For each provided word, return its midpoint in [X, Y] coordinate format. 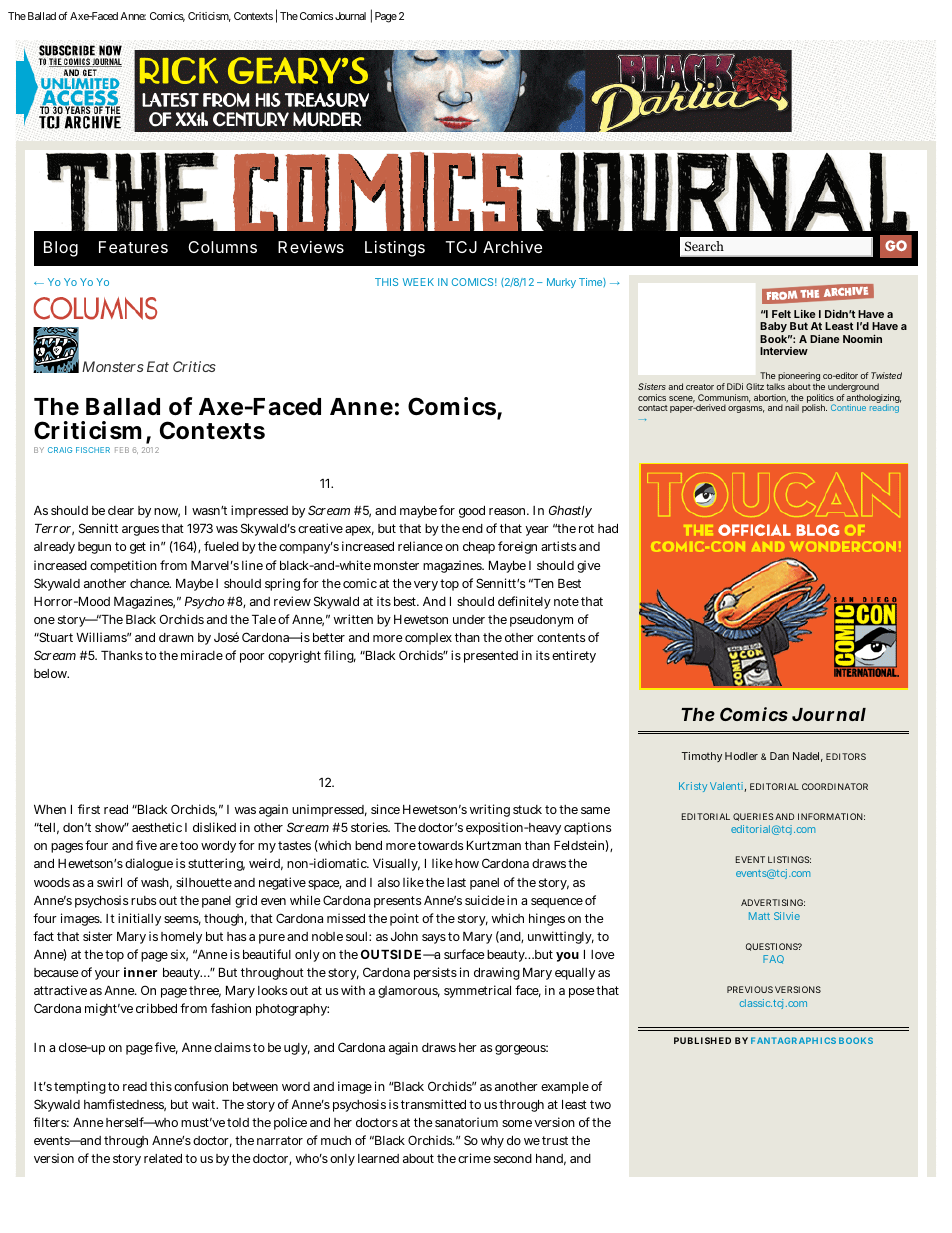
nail [792, 407]
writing [490, 810]
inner [140, 972]
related [163, 1158]
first [89, 809]
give [589, 566]
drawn [176, 637]
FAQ [773, 959]
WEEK [418, 282]
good [472, 512]
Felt [781, 314]
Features [133, 247]
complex [428, 639]
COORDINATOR [835, 786]
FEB [122, 450]
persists [435, 973]
